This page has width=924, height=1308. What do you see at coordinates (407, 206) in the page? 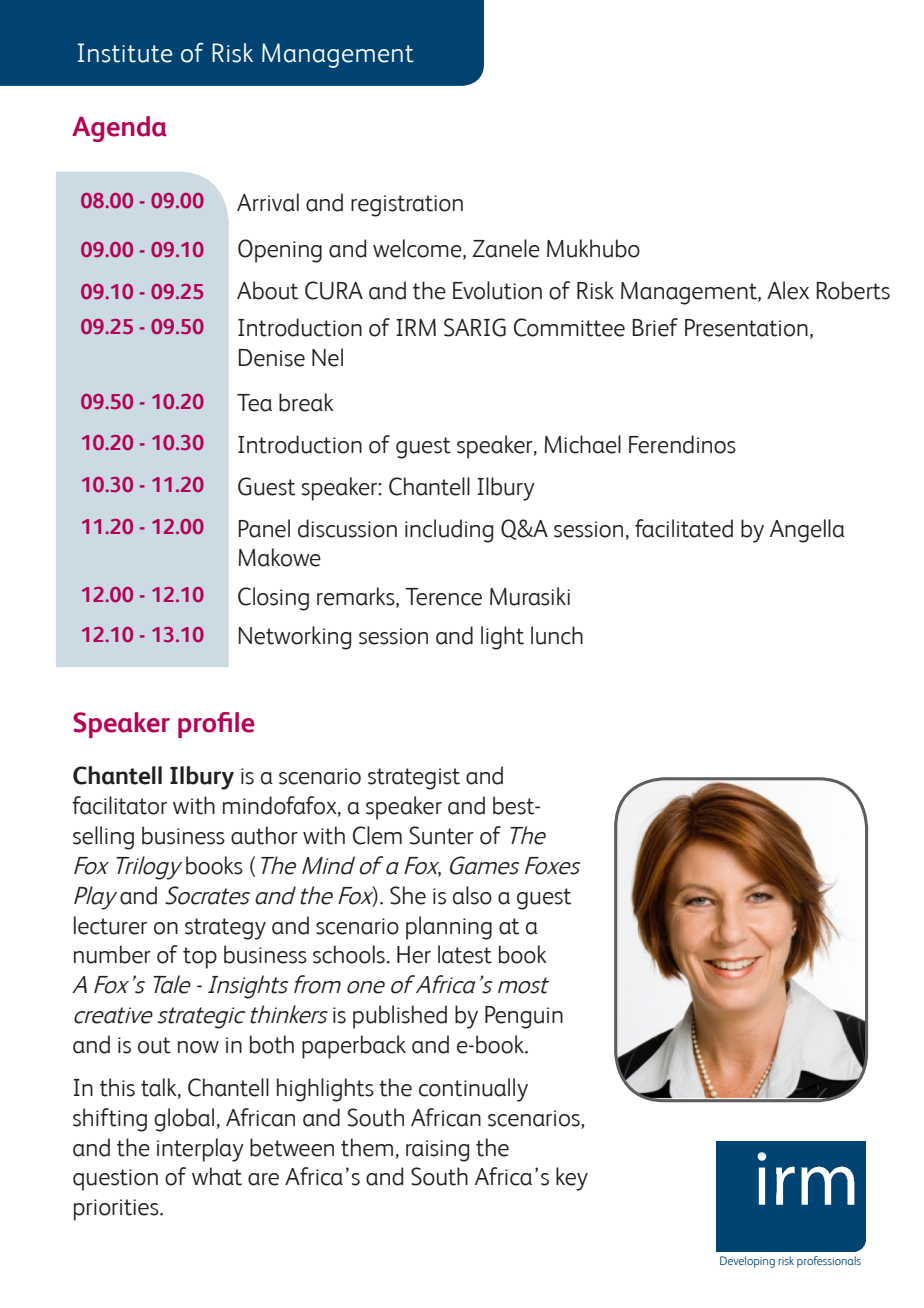
I see `registration` at bounding box center [407, 206].
